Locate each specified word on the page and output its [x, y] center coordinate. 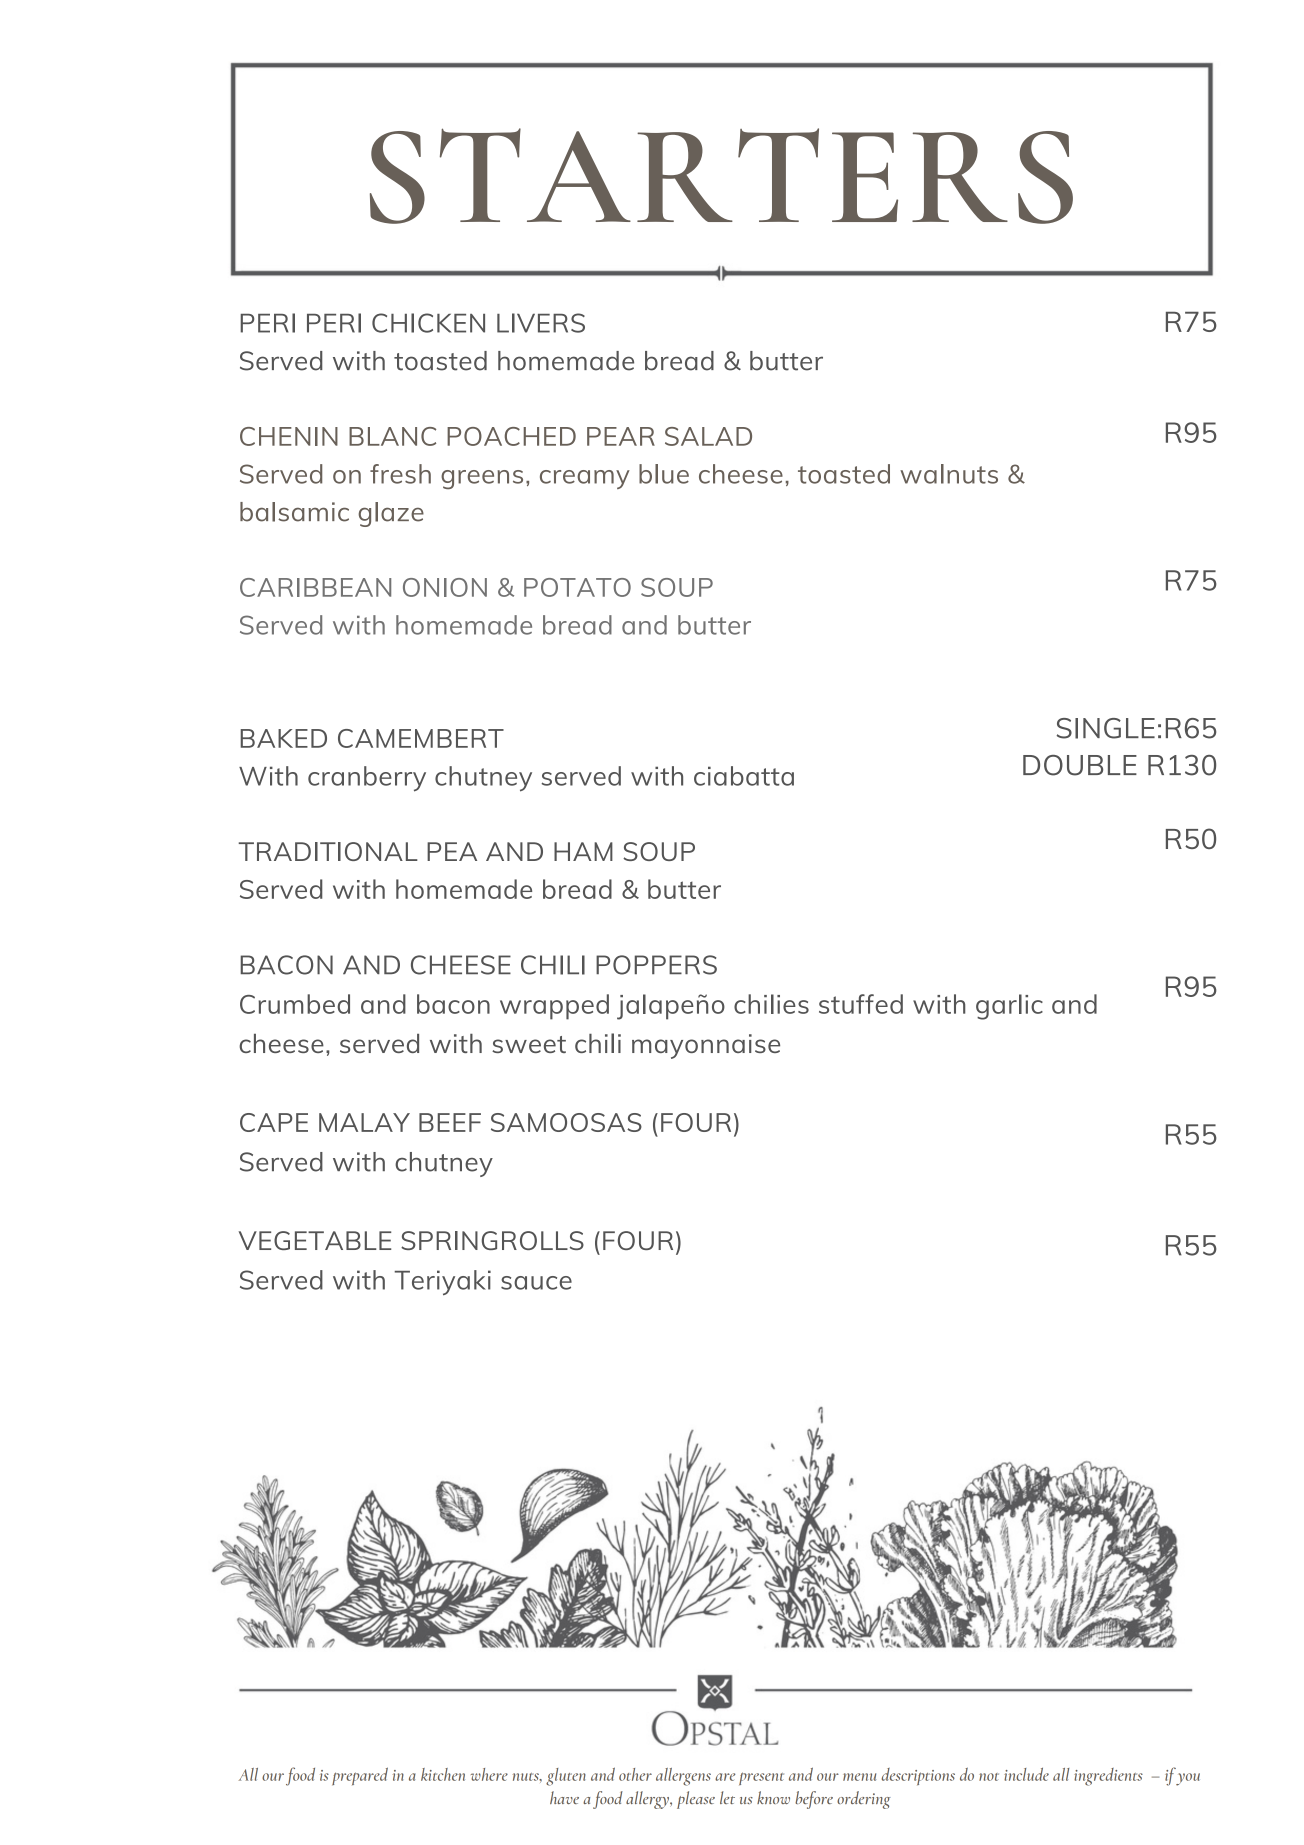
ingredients [1108, 1777]
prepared [360, 1776]
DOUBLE [1080, 765]
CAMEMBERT [421, 738]
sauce [536, 1283]
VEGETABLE [315, 1240]
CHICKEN [428, 323]
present [761, 1778]
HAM [583, 851]
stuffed [861, 1004]
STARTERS [721, 176]
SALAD [708, 436]
